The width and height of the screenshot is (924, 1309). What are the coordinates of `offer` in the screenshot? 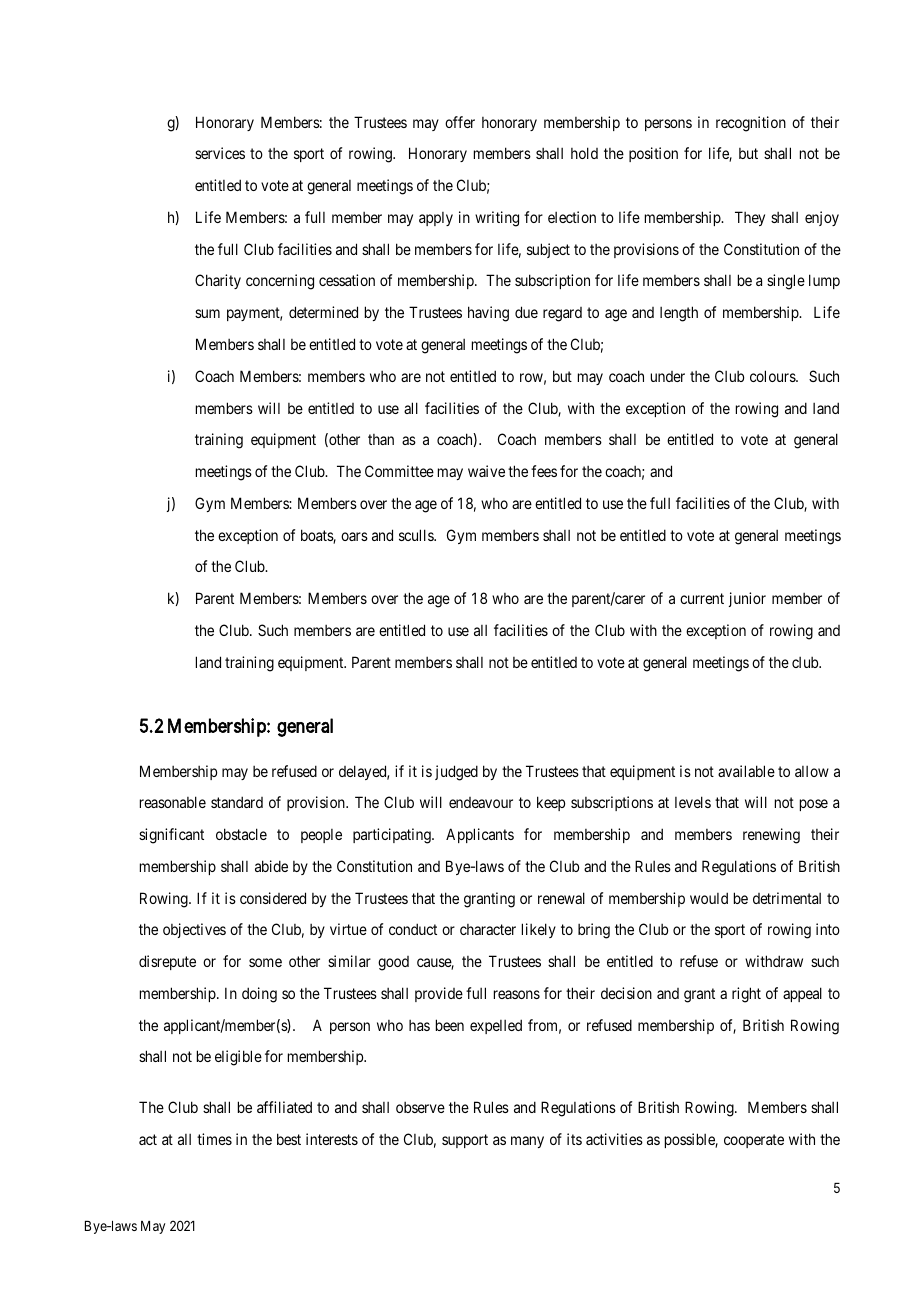 It's located at (460, 122).
